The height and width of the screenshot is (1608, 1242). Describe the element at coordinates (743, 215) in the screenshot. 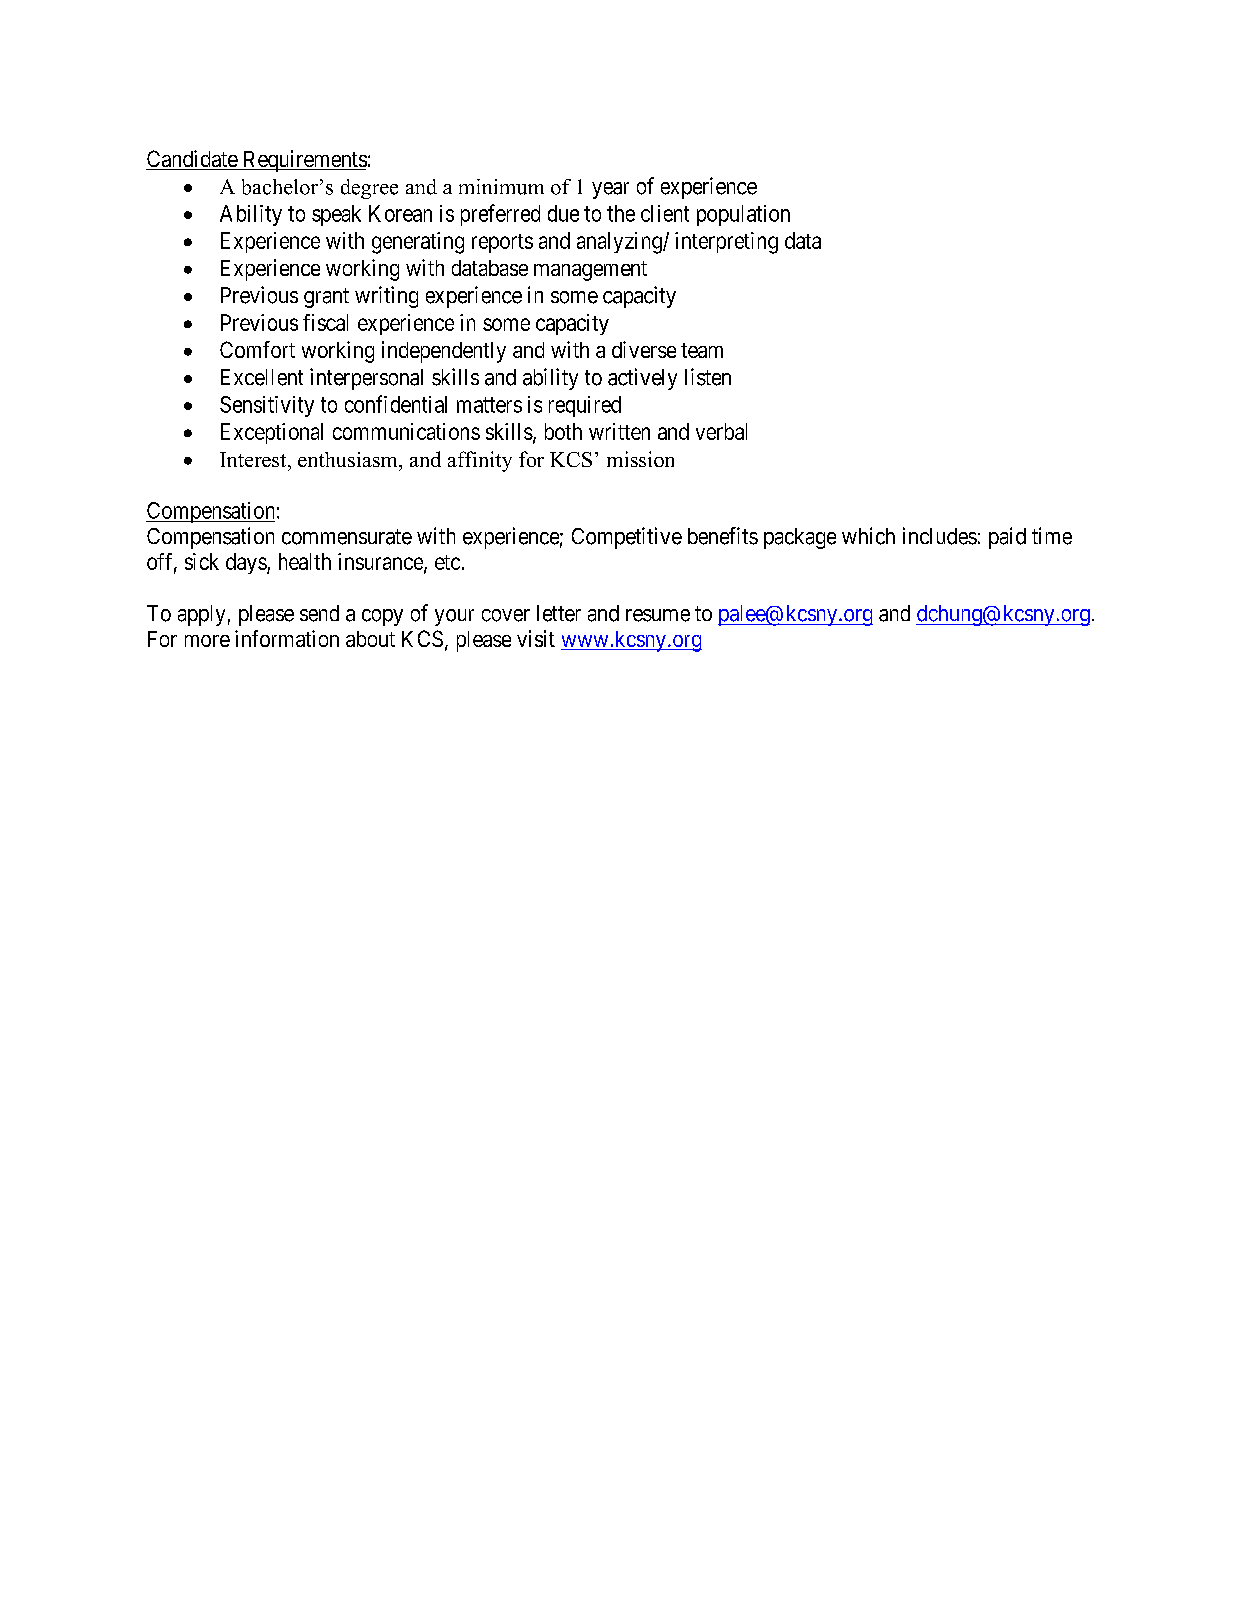

I see `population` at that location.
